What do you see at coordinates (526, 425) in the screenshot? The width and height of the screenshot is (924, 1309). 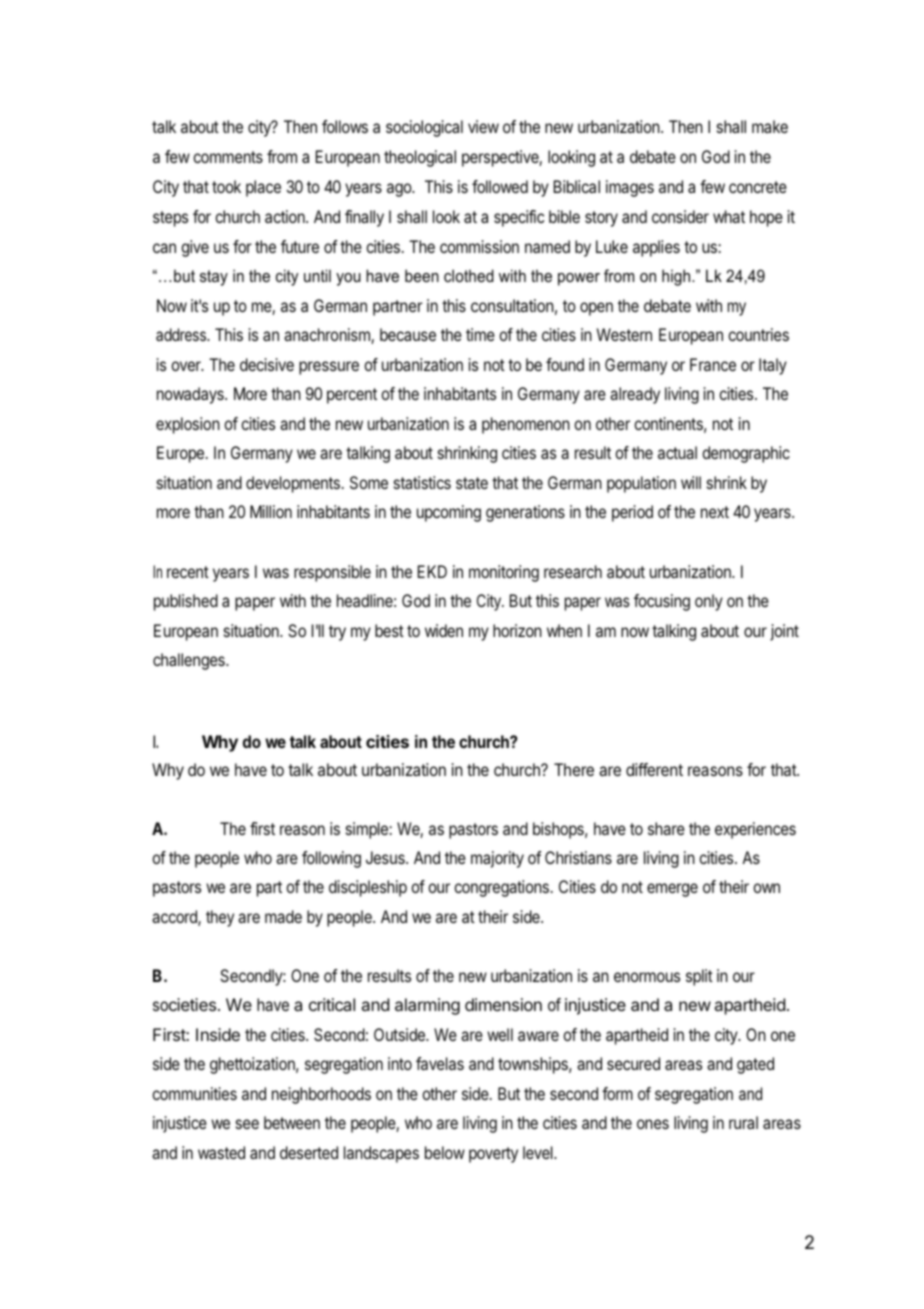 I see `phenomenon` at bounding box center [526, 425].
